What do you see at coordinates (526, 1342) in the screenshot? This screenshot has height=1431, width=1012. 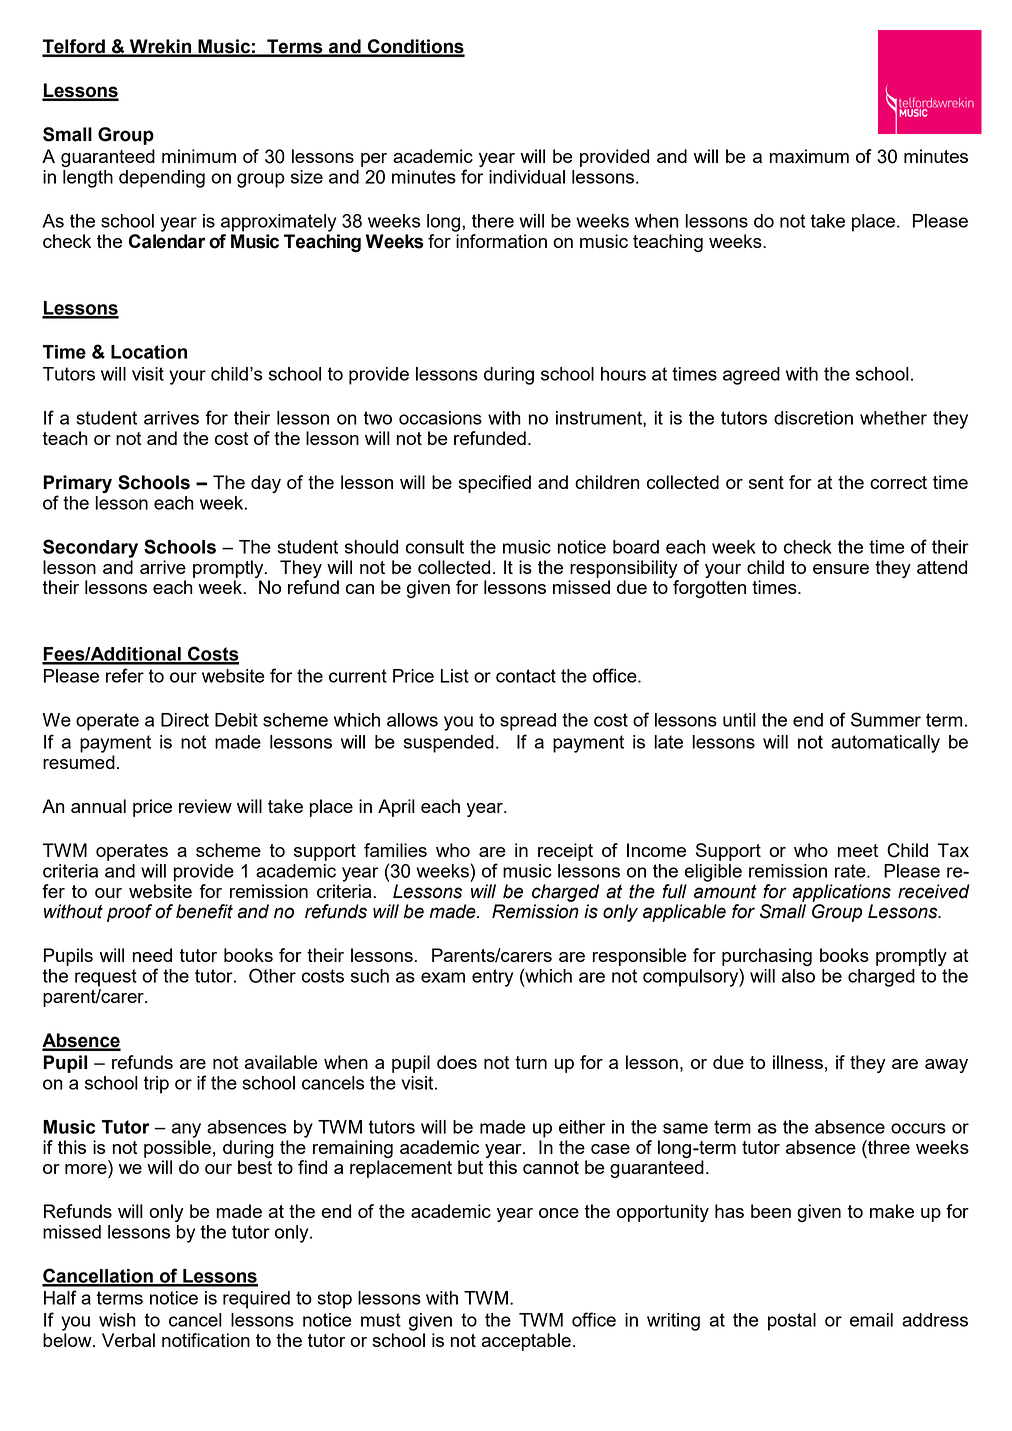 I see `acceptable` at bounding box center [526, 1342].
